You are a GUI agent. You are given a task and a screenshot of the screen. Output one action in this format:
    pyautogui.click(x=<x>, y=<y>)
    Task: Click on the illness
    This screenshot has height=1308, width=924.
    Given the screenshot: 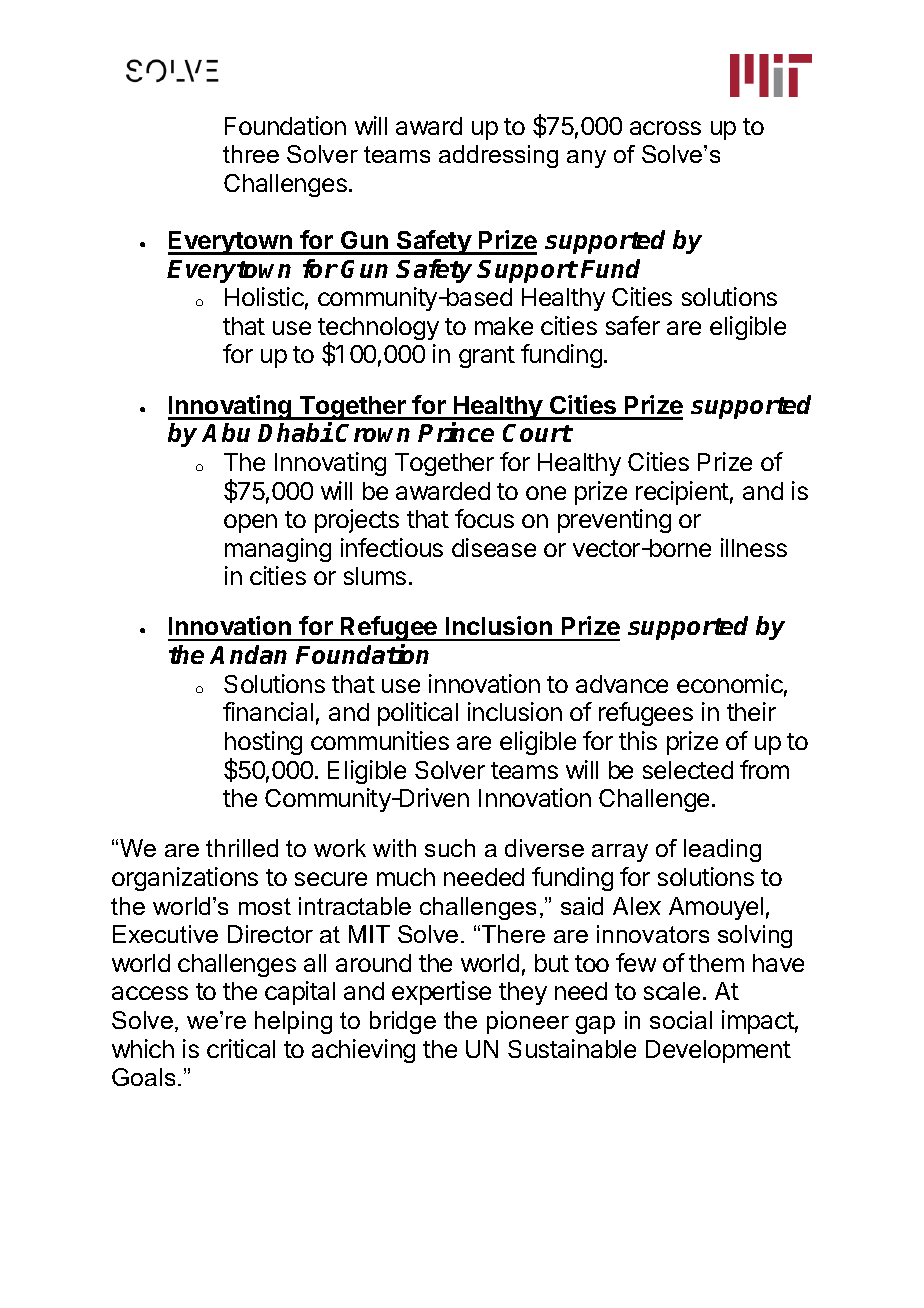 What is the action you would take?
    pyautogui.click(x=754, y=547)
